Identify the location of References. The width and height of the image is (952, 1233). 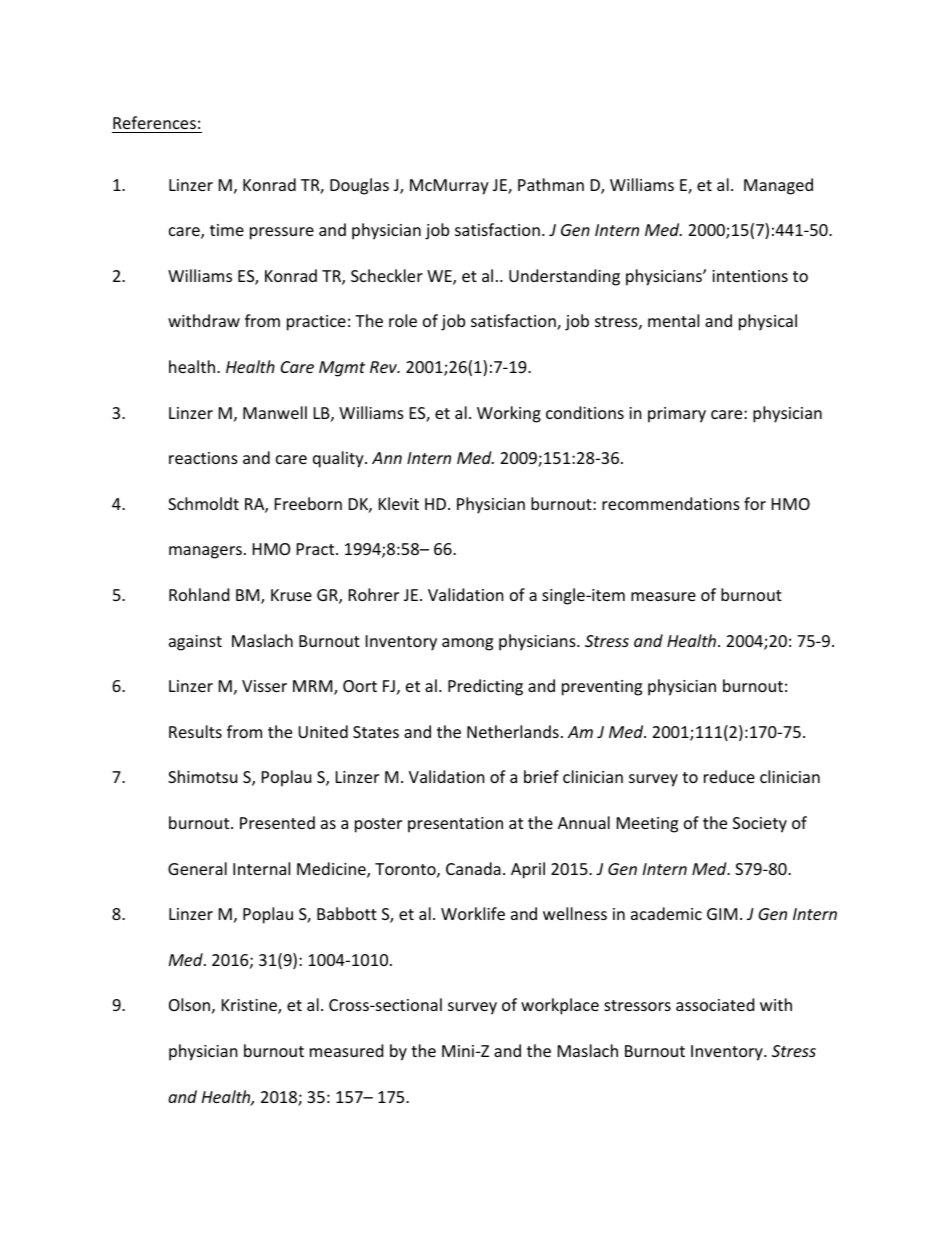
(154, 122).
